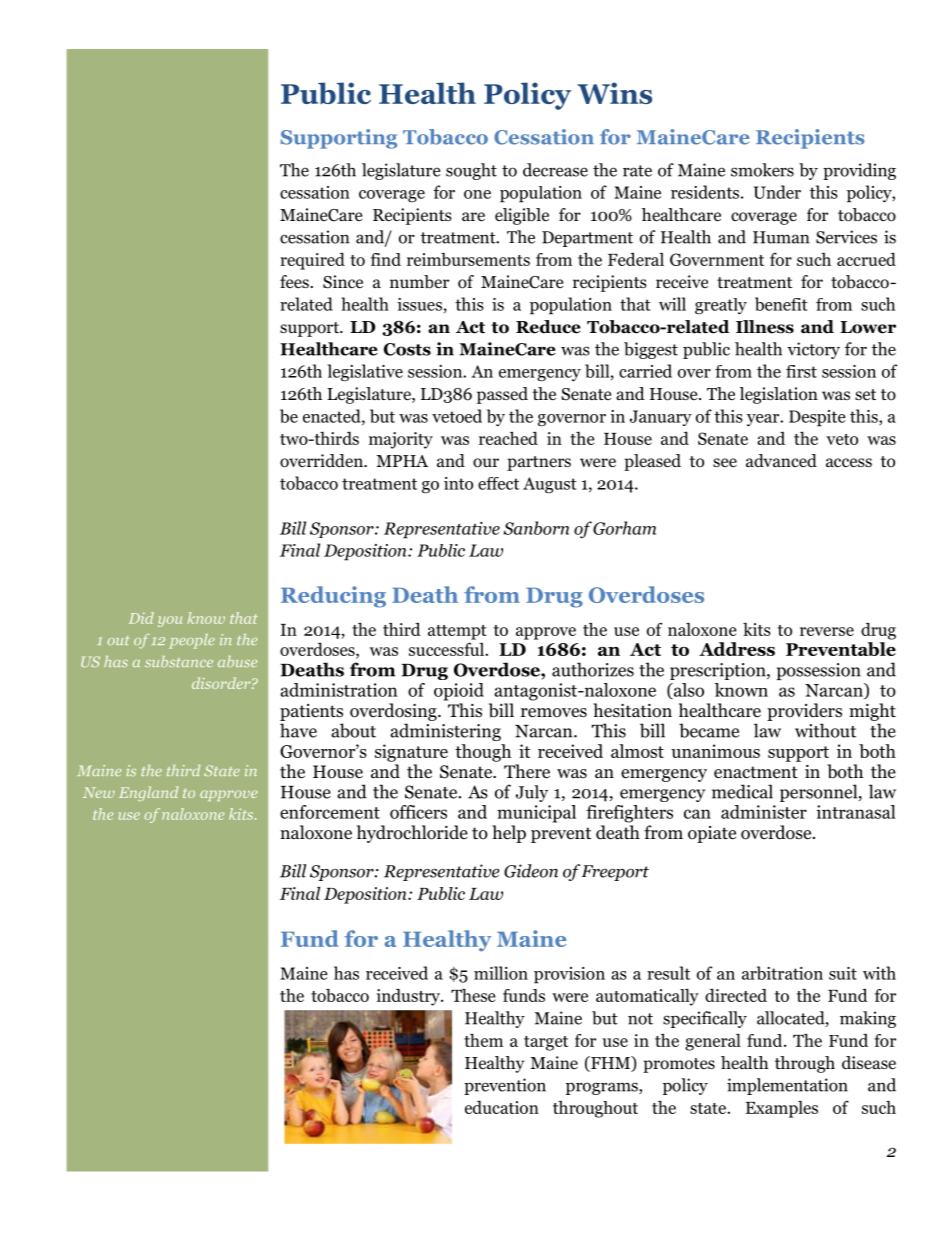  What do you see at coordinates (509, 834) in the screenshot?
I see `help` at bounding box center [509, 834].
